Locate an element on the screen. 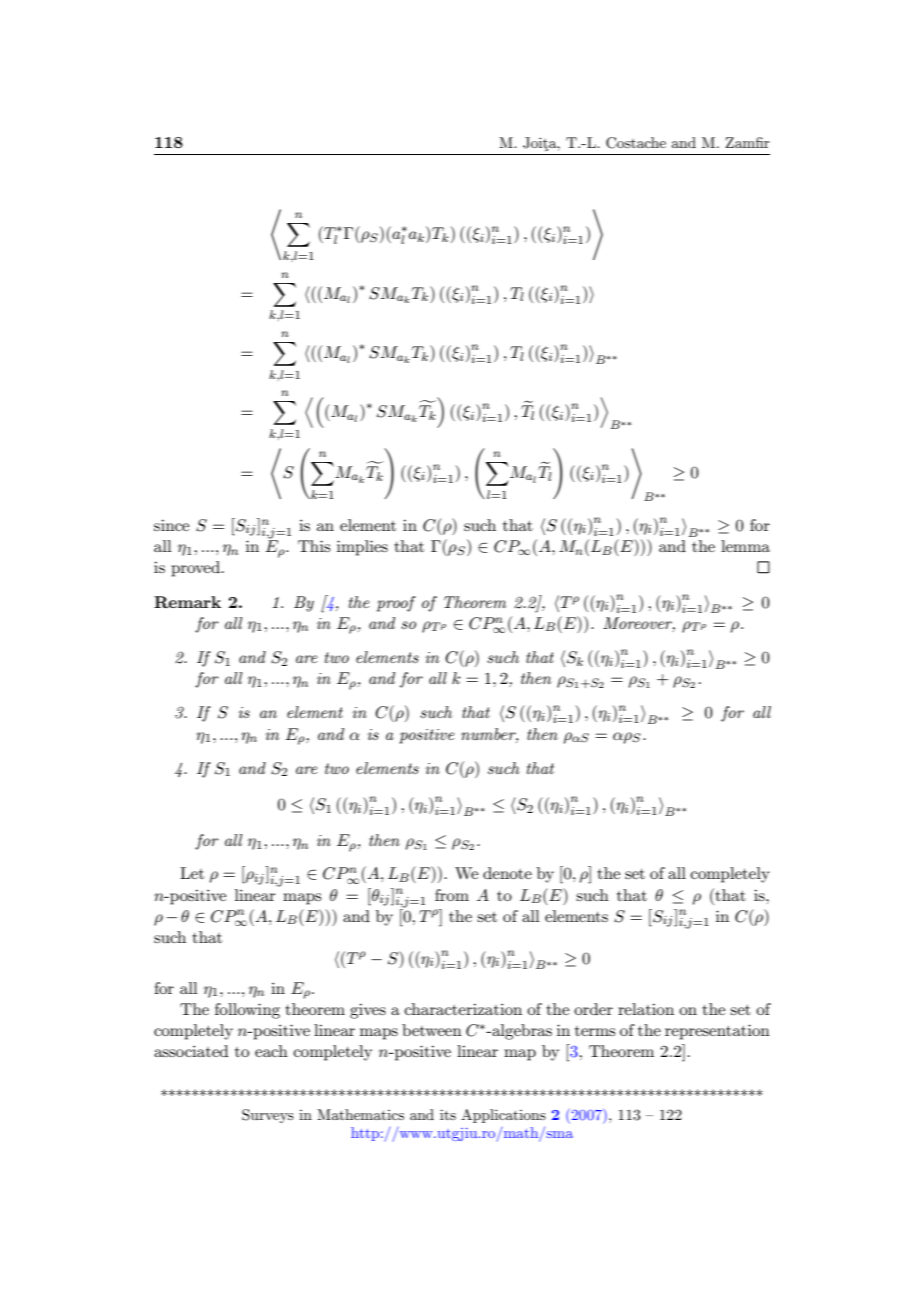  implies is located at coordinates (362, 548).
